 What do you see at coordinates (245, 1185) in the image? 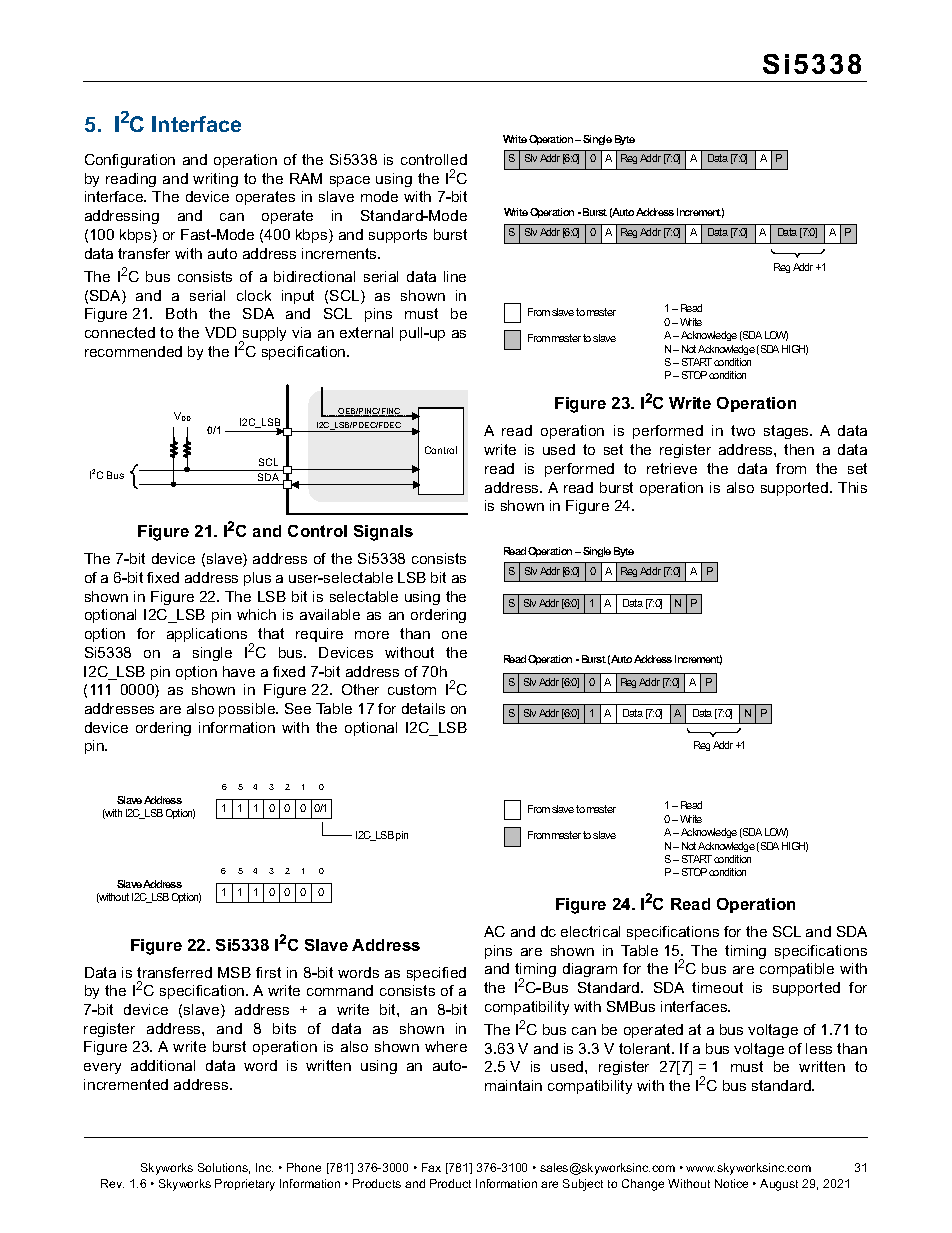
I see `Proprietary` at bounding box center [245, 1185].
